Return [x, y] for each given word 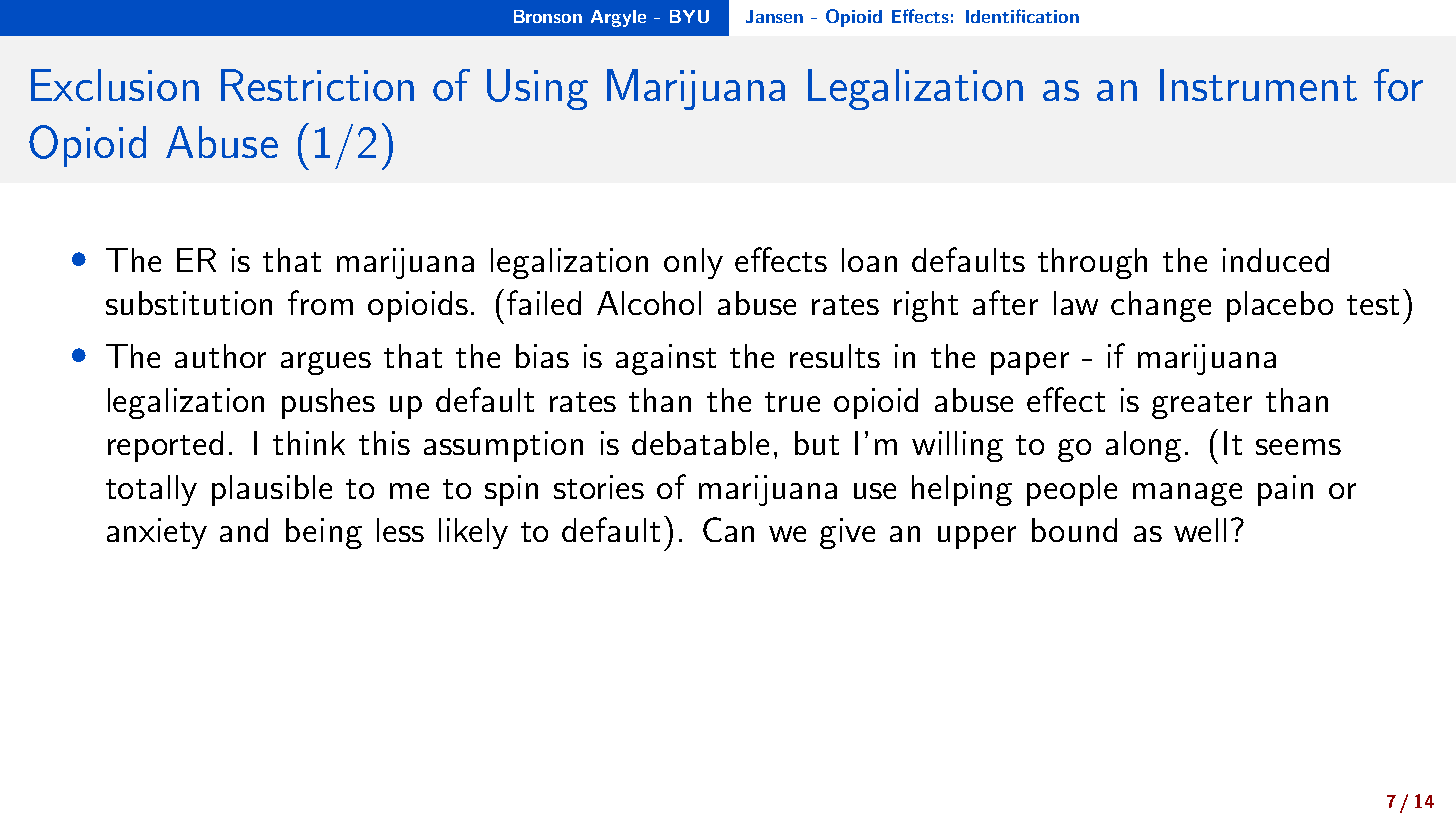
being [324, 533]
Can [728, 529]
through [1092, 263]
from [320, 302]
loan [869, 260]
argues [326, 363]
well [1200, 530]
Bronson [548, 16]
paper [1030, 363]
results [835, 356]
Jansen [774, 16]
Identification [1022, 16]
